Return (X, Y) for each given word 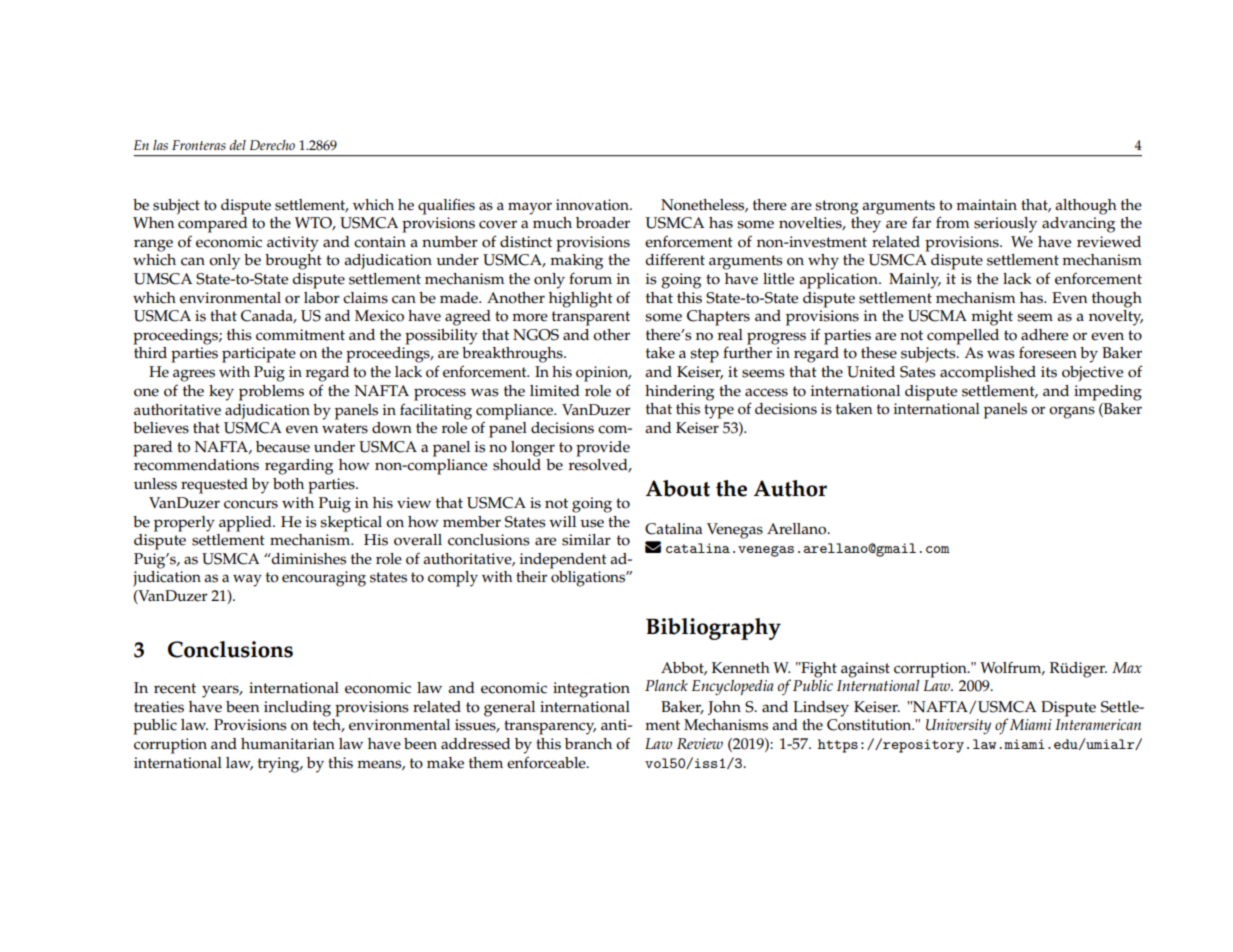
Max (1127, 667)
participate (259, 355)
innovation (593, 205)
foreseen (1048, 352)
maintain (986, 204)
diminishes (308, 559)
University (958, 727)
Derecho (272, 145)
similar (586, 540)
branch (588, 744)
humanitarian (288, 743)
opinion (603, 374)
